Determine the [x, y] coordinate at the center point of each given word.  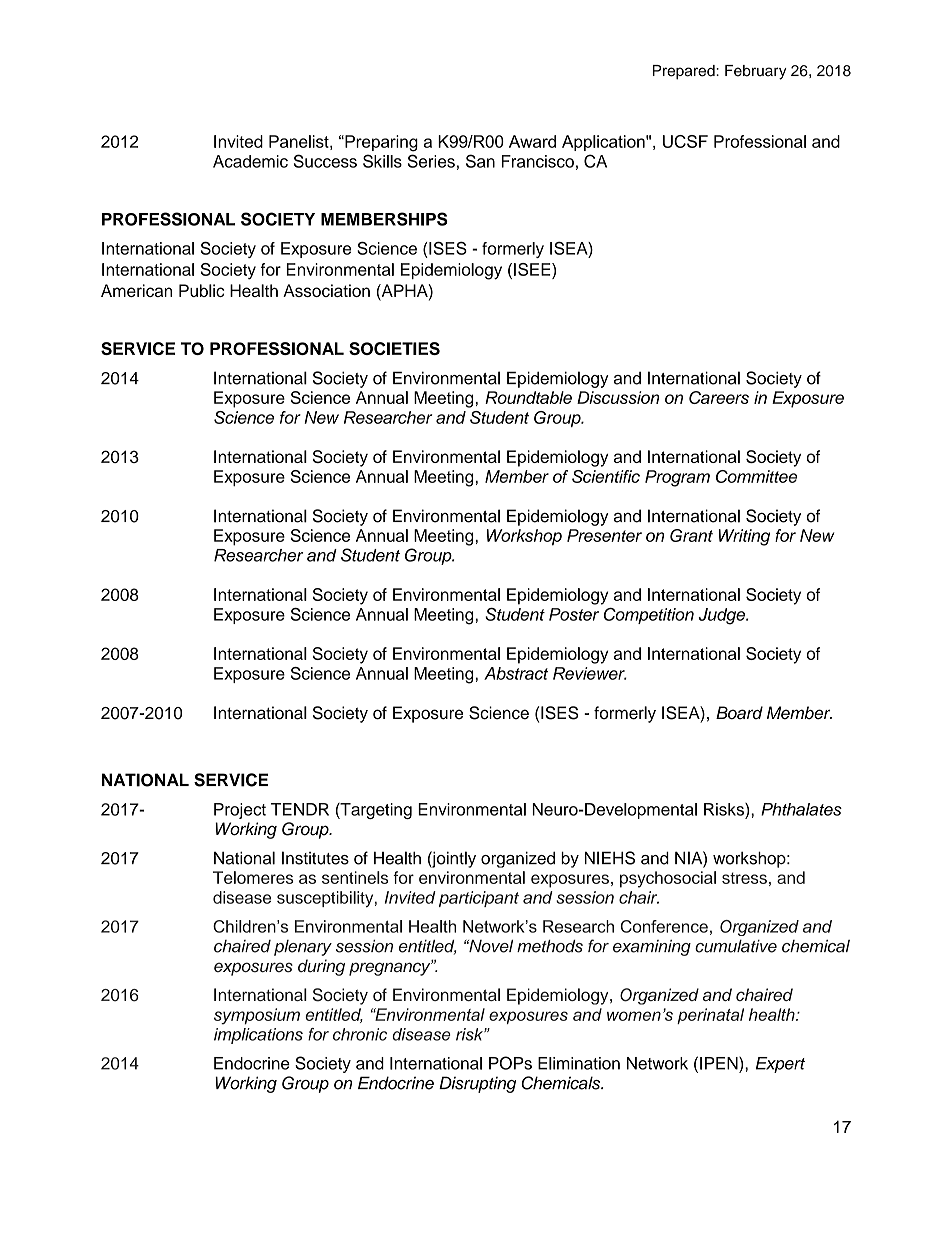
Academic [250, 161]
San [480, 161]
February [756, 72]
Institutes [315, 858]
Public [201, 290]
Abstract [516, 673]
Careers [719, 397]
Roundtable [528, 397]
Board [739, 713]
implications [258, 1036]
